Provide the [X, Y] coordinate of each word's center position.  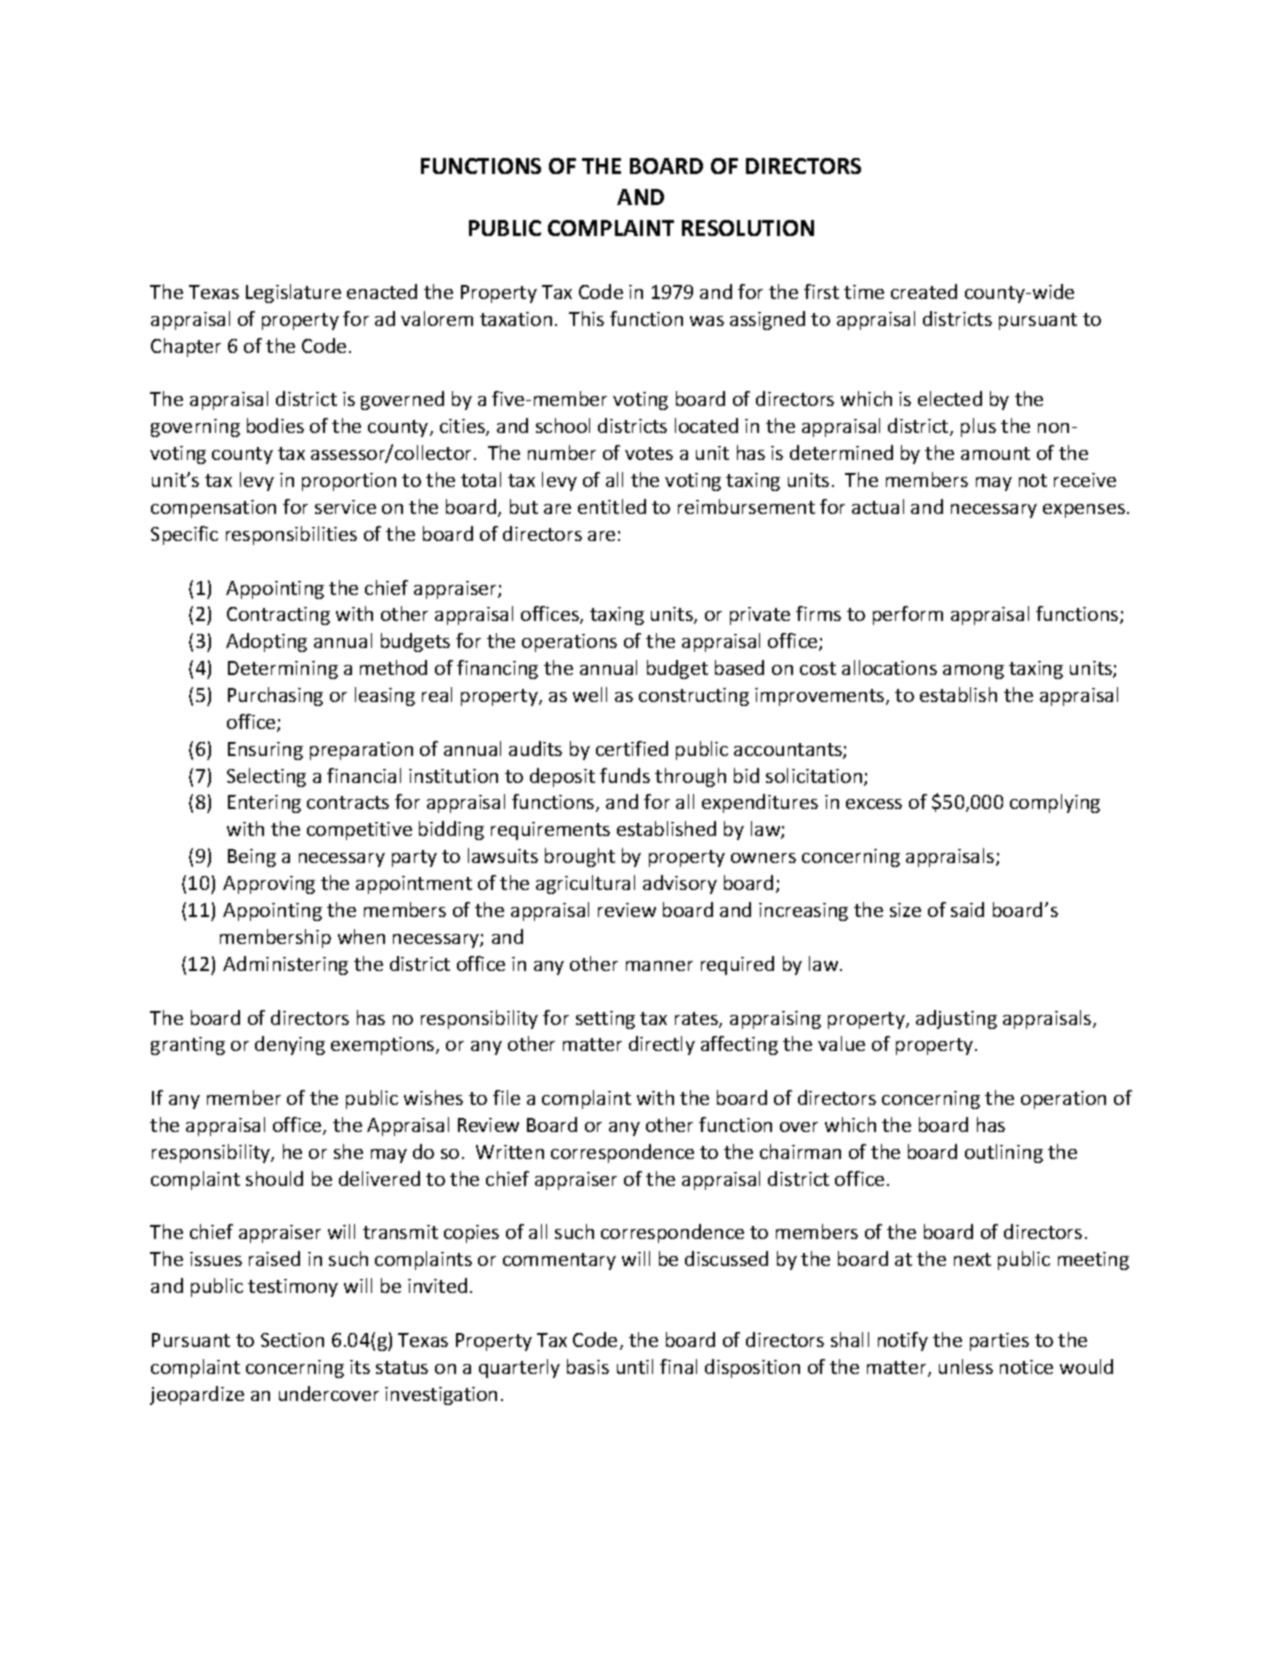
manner [659, 966]
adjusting [956, 1019]
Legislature [293, 293]
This [586, 318]
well [590, 694]
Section [292, 1340]
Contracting [278, 616]
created [924, 291]
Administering [285, 965]
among [973, 672]
